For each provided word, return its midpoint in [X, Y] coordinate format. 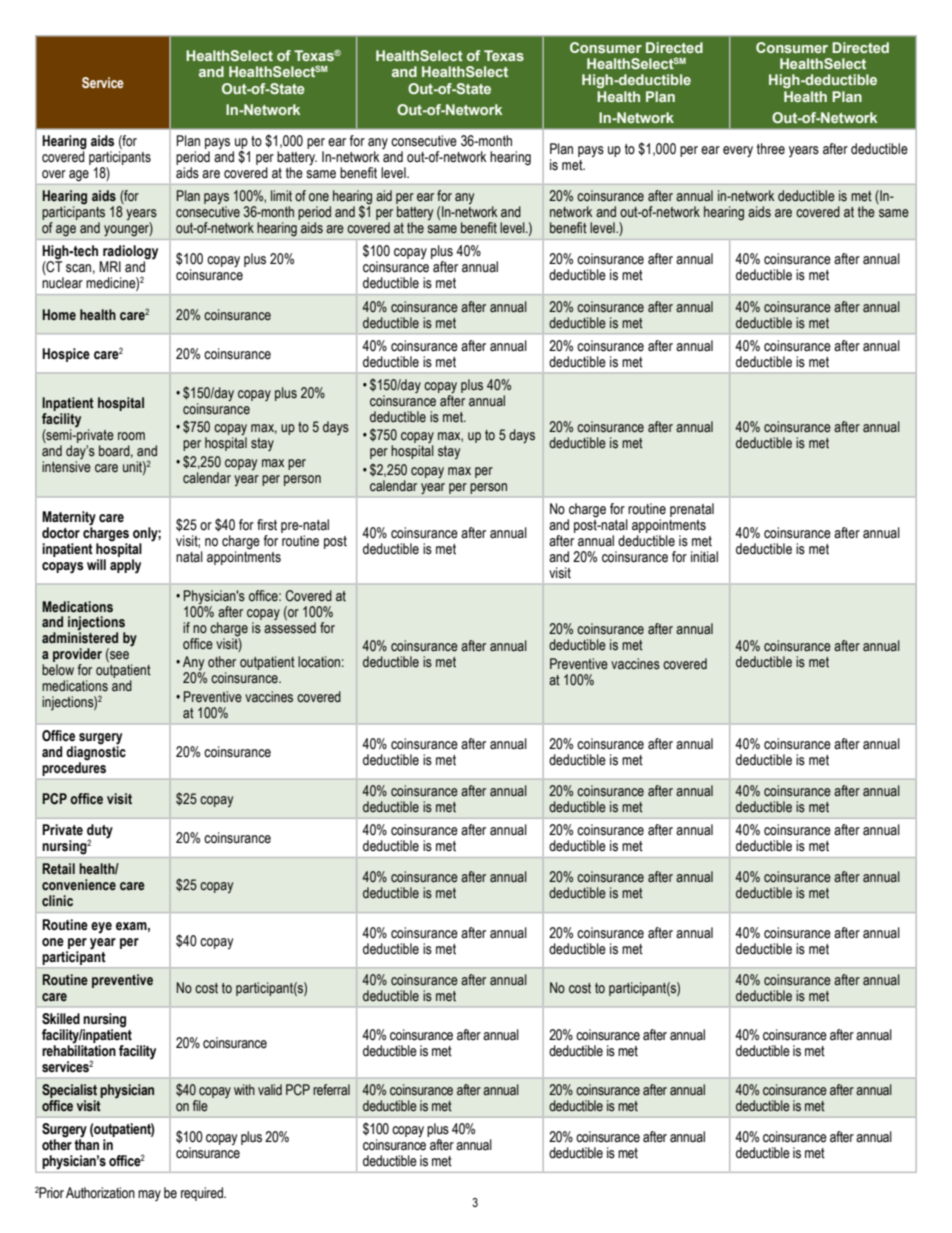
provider [77, 656]
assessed [290, 628]
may [149, 1195]
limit [281, 196]
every [738, 151]
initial [704, 557]
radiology [129, 253]
